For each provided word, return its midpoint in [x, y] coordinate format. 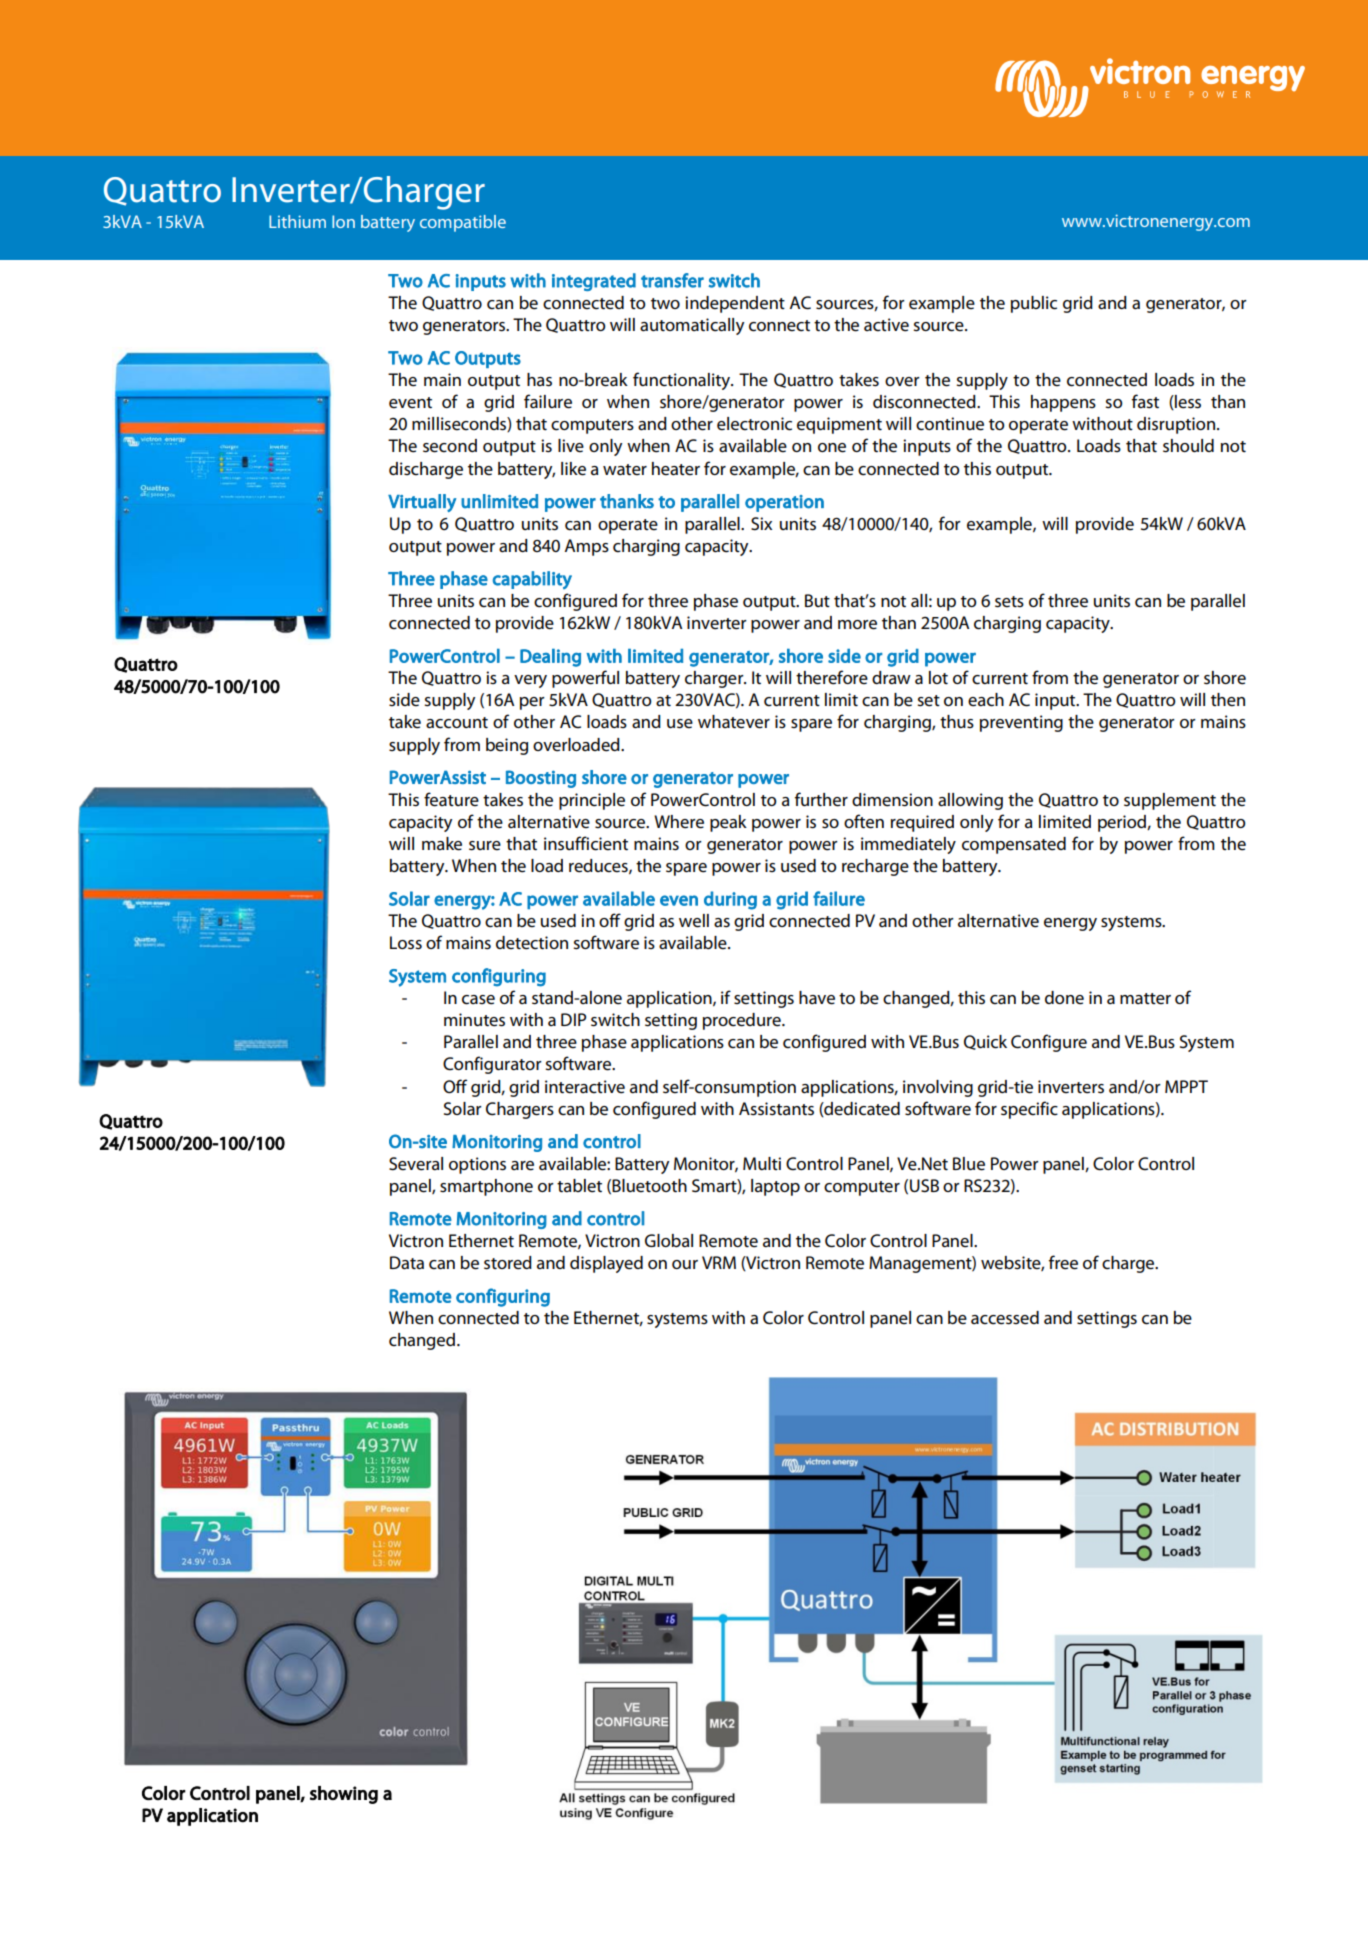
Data [407, 1263]
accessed [1005, 1318]
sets [1009, 602]
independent [735, 304]
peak [728, 823]
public [1034, 304]
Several [416, 1164]
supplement [1170, 801]
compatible [463, 223]
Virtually [422, 503]
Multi [762, 1163]
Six [761, 524]
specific [1029, 1110]
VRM [719, 1262]
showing [344, 1795]
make [442, 844]
